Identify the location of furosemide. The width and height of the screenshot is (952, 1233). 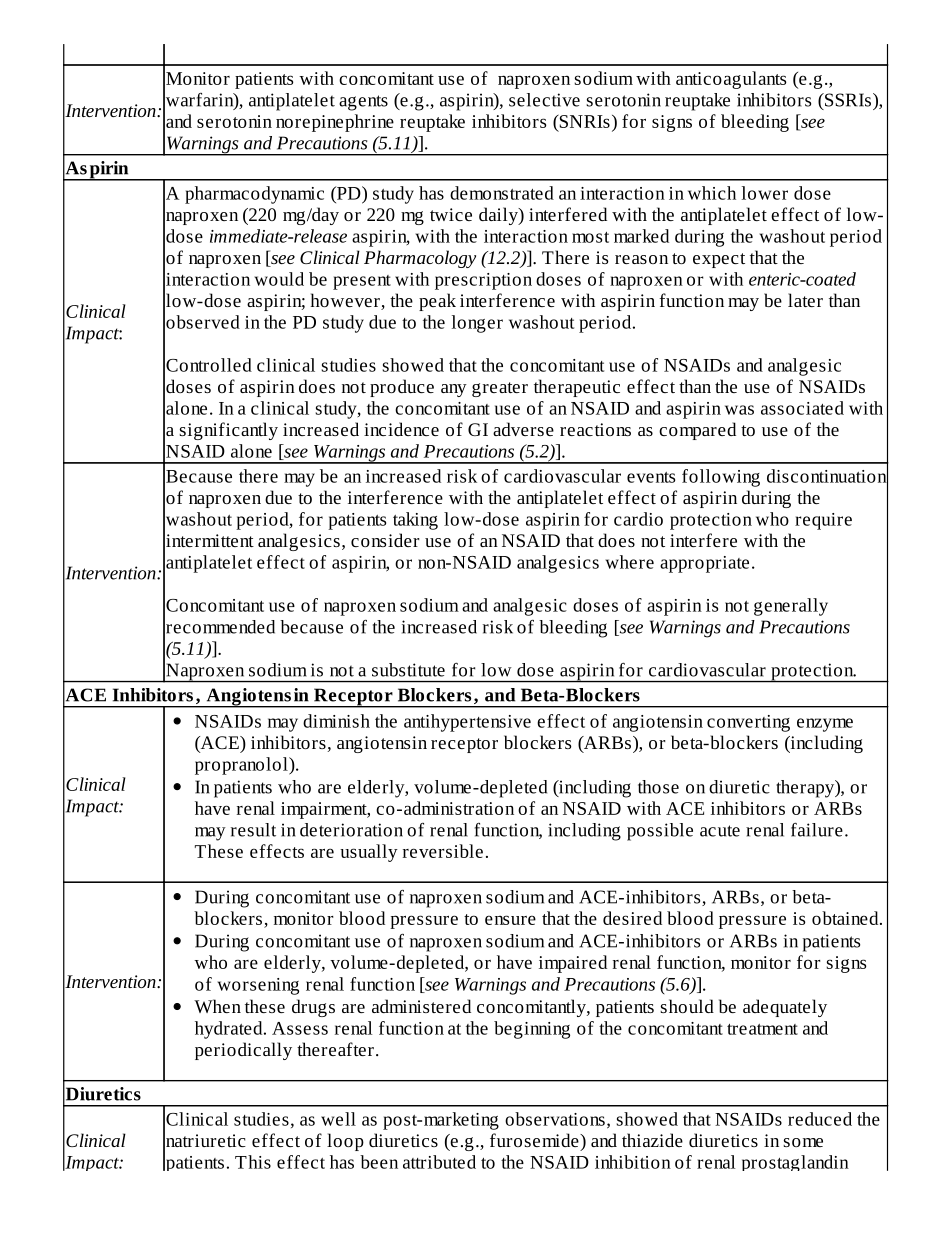
(535, 1140).
